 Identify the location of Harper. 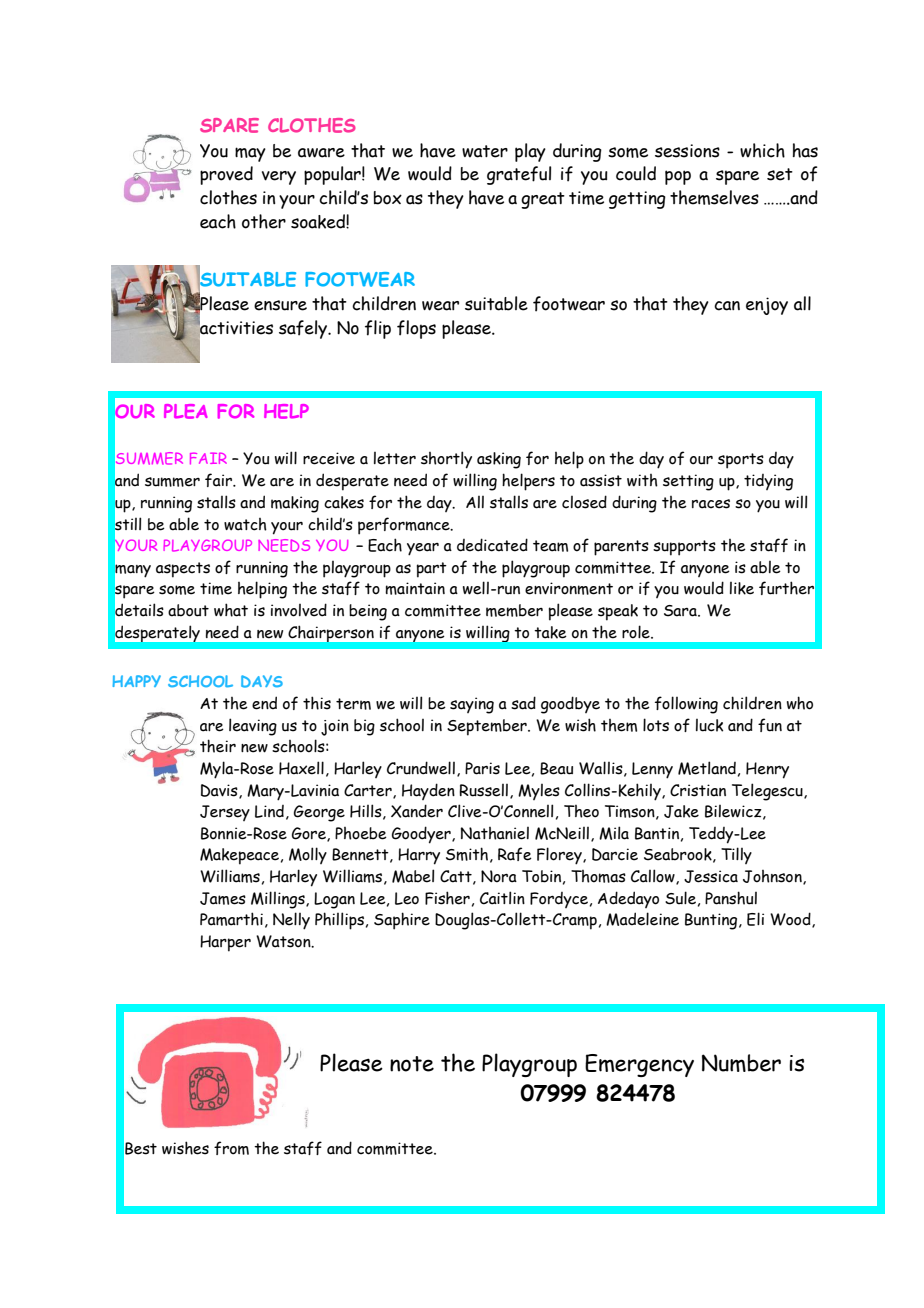
(225, 943).
